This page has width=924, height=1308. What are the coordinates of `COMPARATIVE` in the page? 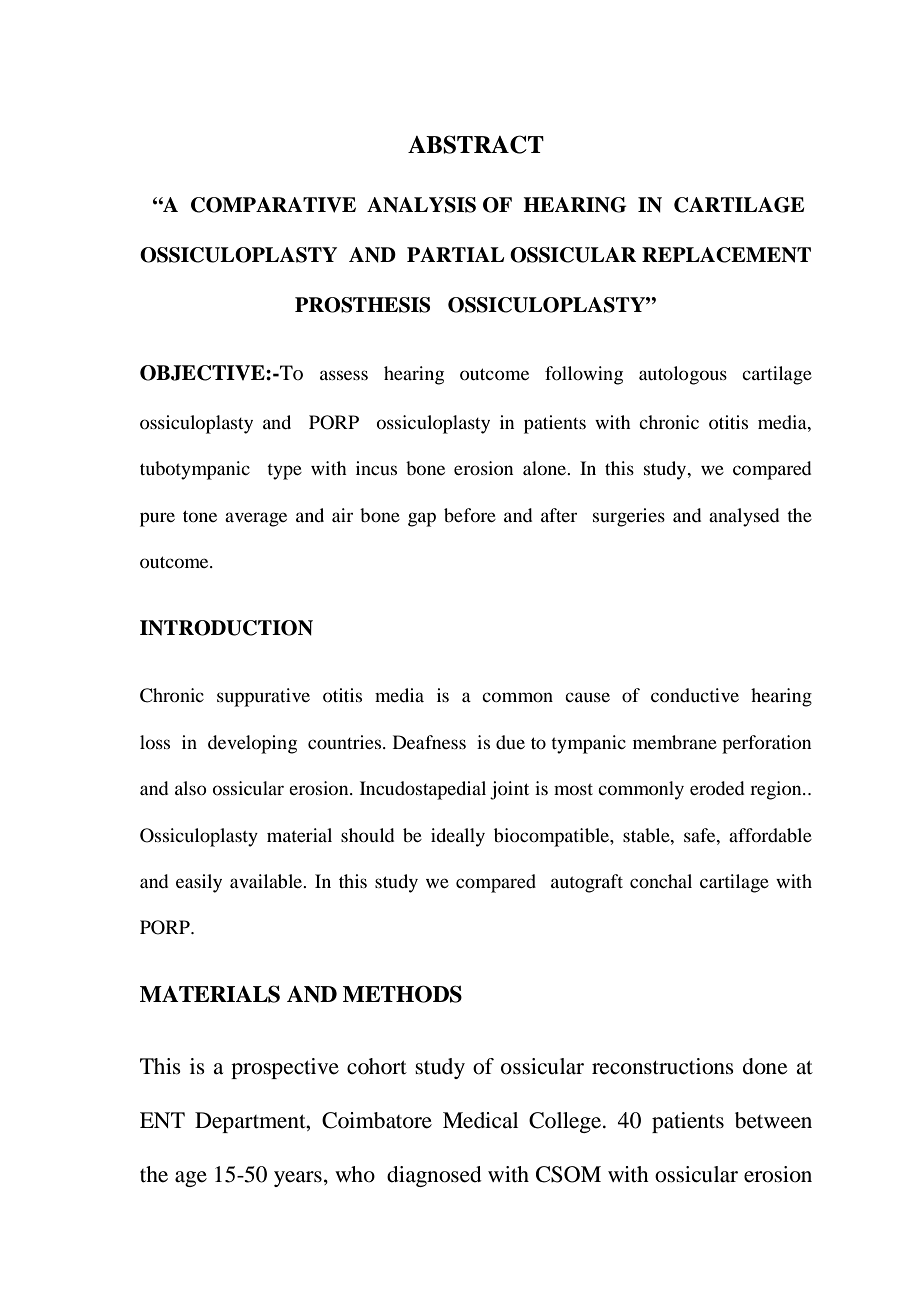 It's located at (273, 205).
